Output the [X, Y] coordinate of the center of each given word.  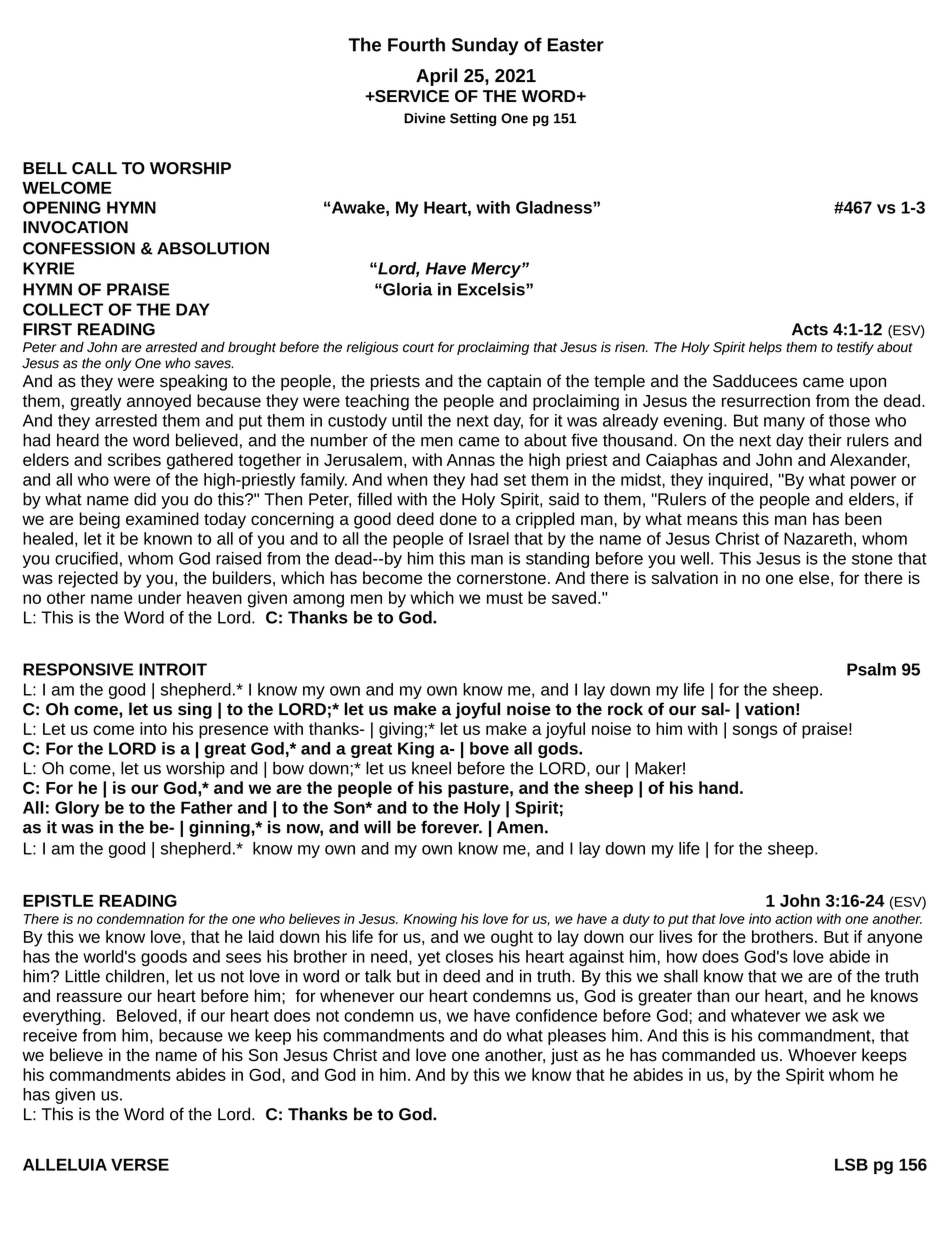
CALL [94, 168]
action [793, 918]
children [135, 976]
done [458, 518]
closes [469, 956]
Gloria [407, 289]
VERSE [140, 1164]
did [145, 499]
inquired [738, 481]
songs [755, 732]
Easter [576, 45]
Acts [810, 329]
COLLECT [63, 309]
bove [489, 748]
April [436, 77]
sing [195, 710]
